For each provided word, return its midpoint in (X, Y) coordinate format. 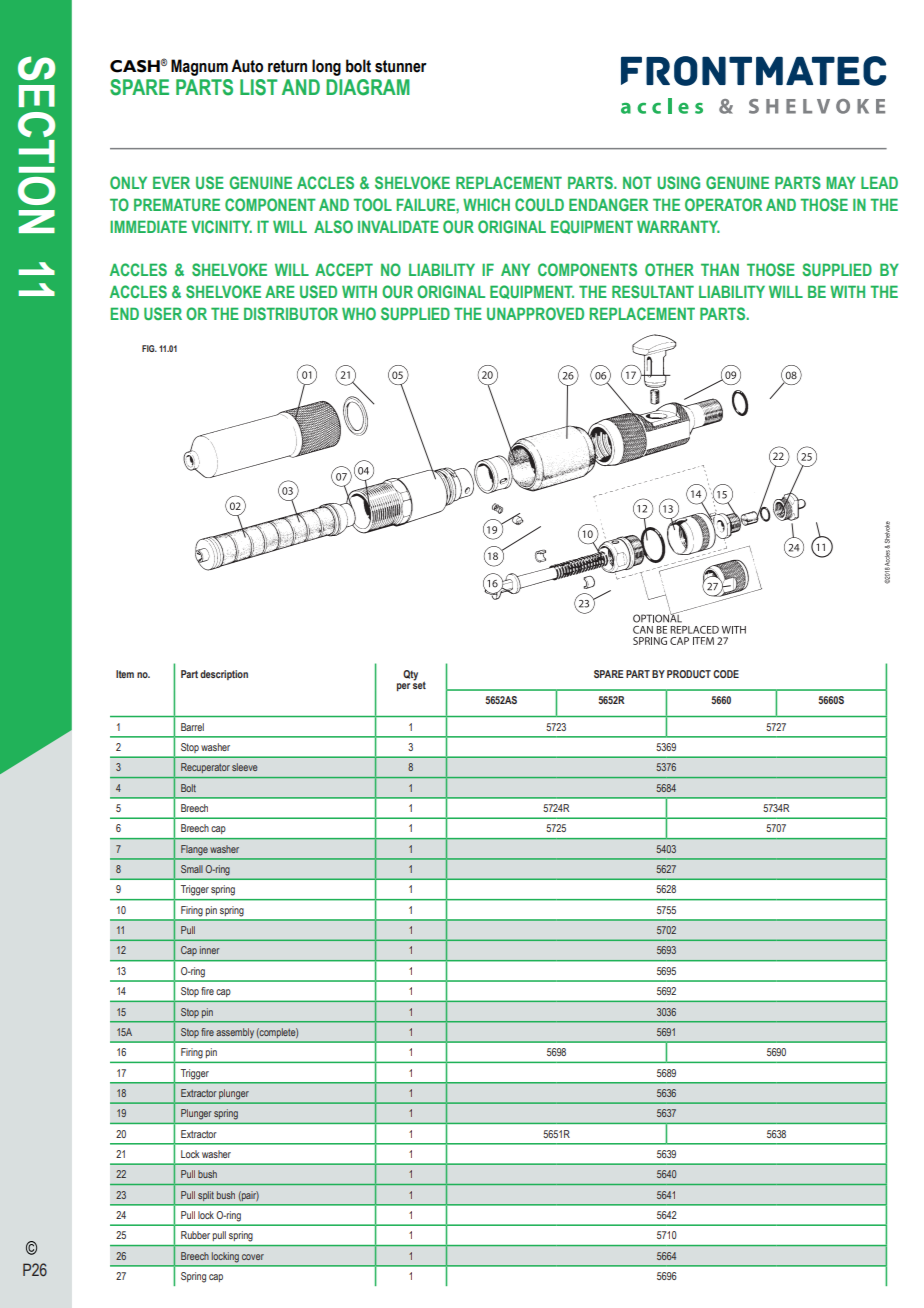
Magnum (199, 67)
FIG (149, 348)
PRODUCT (689, 674)
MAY (841, 182)
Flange (194, 850)
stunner (401, 66)
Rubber (195, 1235)
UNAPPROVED (535, 313)
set (419, 683)
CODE (726, 674)
